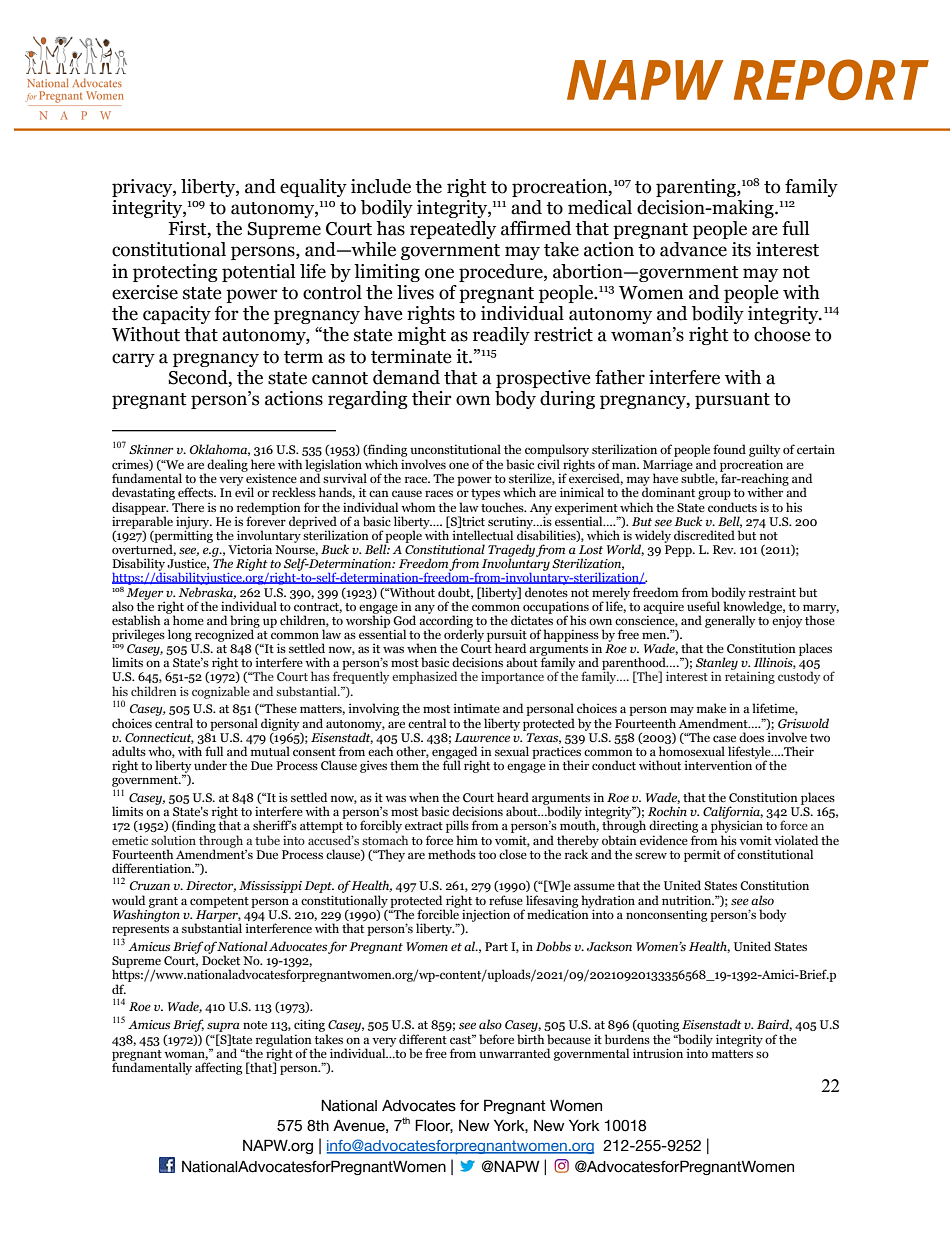  I want to click on orderly, so click(464, 635).
